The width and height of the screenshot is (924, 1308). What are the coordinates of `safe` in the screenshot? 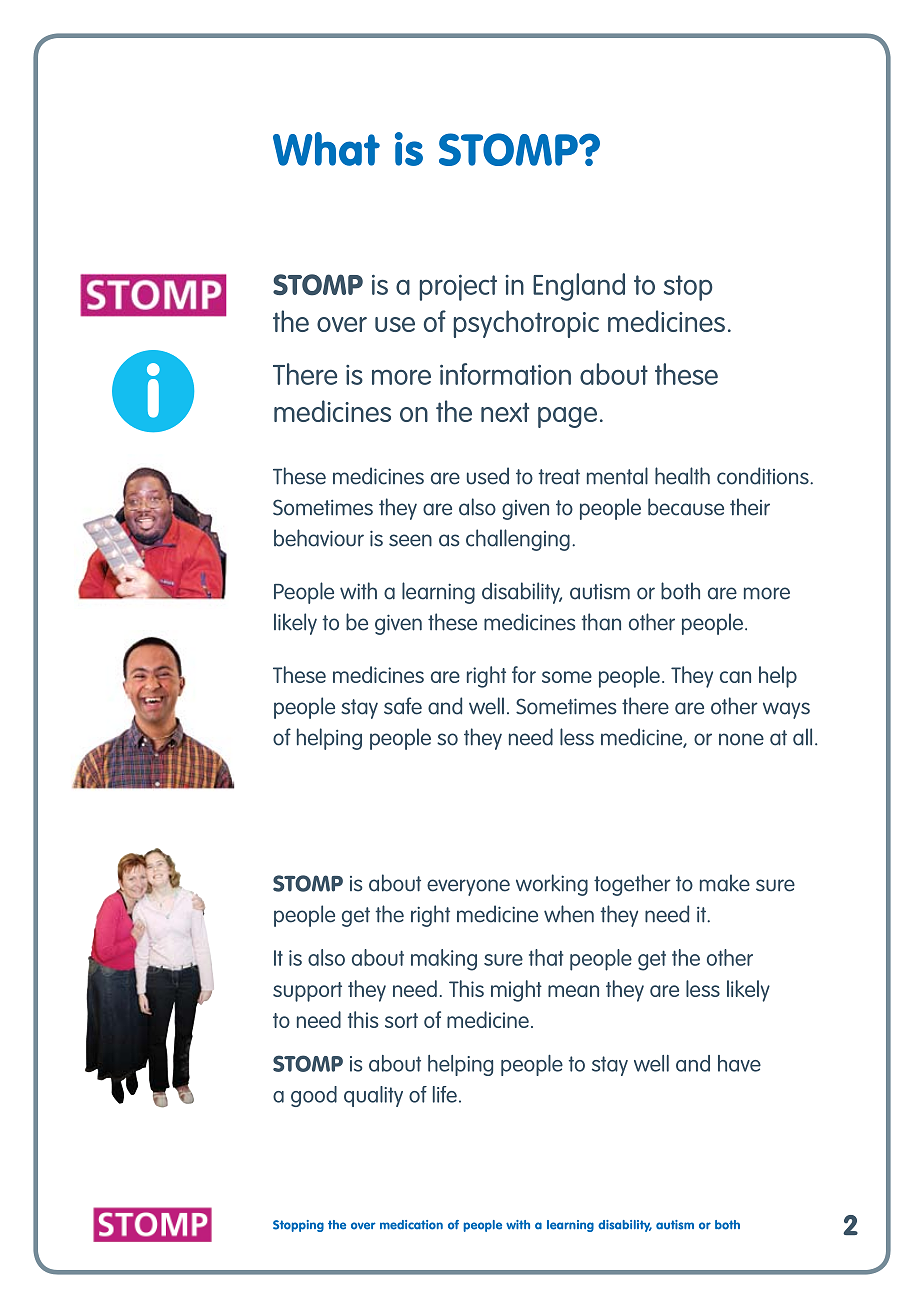 It's located at (403, 706).
